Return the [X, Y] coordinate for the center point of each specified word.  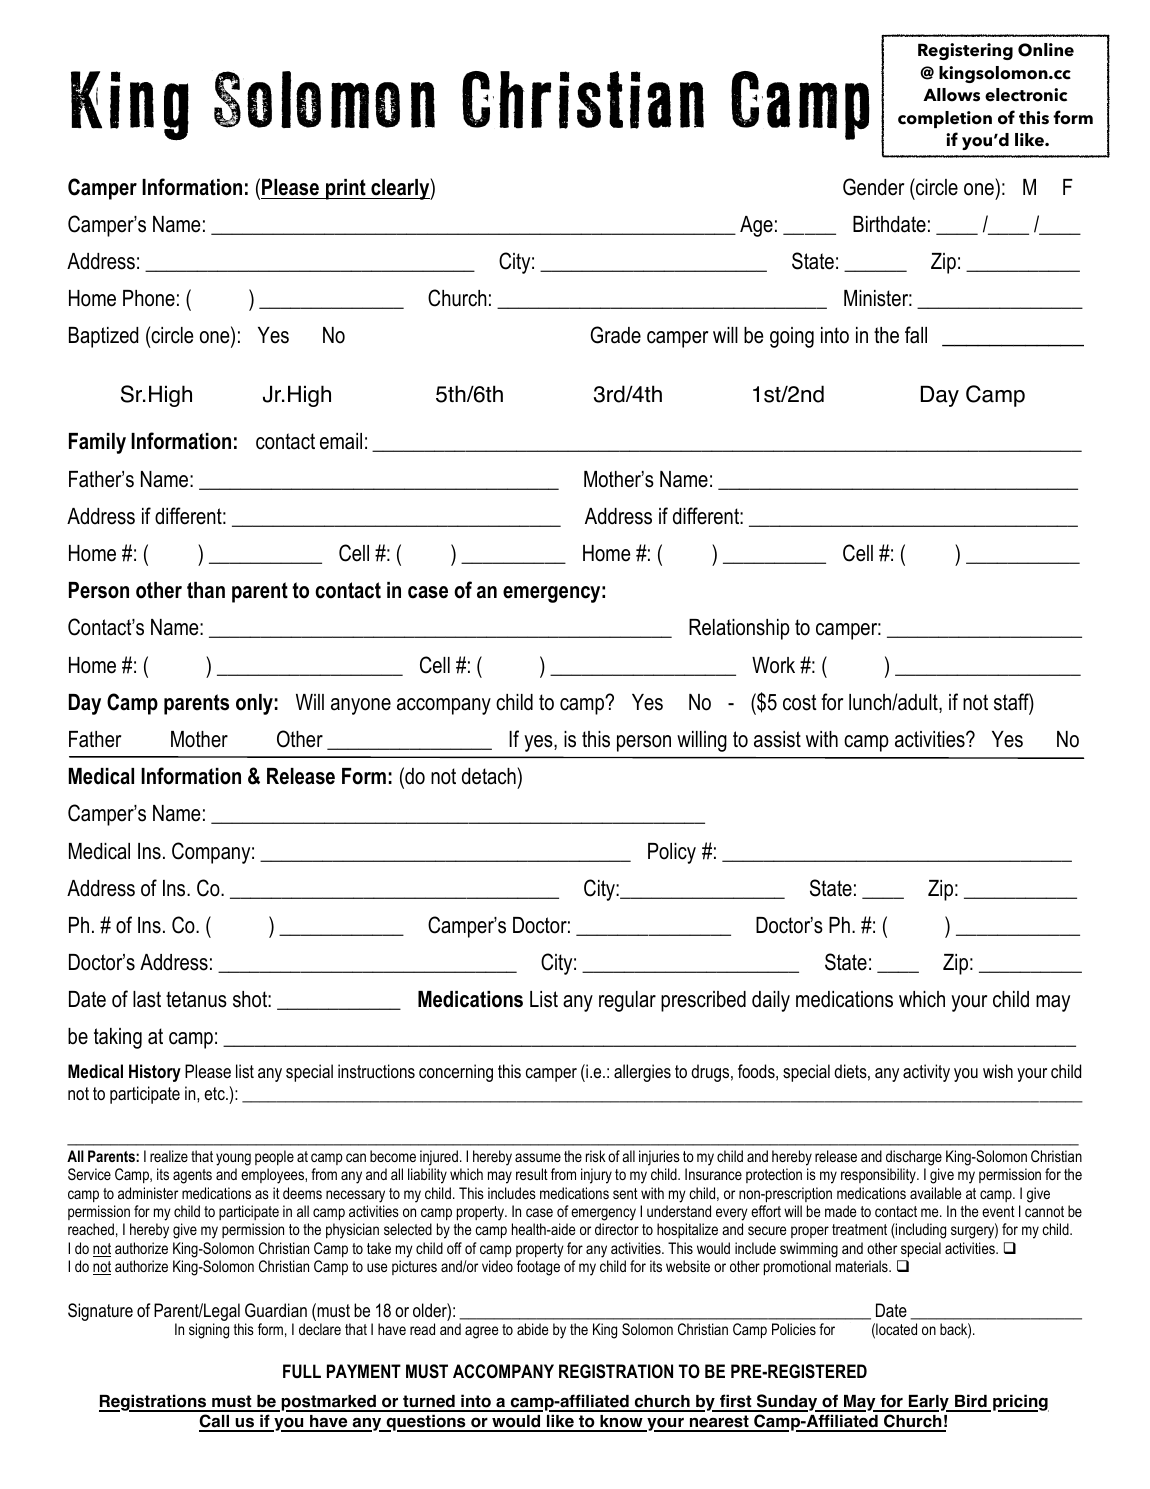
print [346, 189]
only [254, 704]
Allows [951, 95]
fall [916, 335]
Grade [616, 335]
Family [97, 443]
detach [490, 776]
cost [800, 702]
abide [533, 1329]
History [155, 1073]
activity [926, 1073]
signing [209, 1331]
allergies [642, 1073]
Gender [873, 187]
